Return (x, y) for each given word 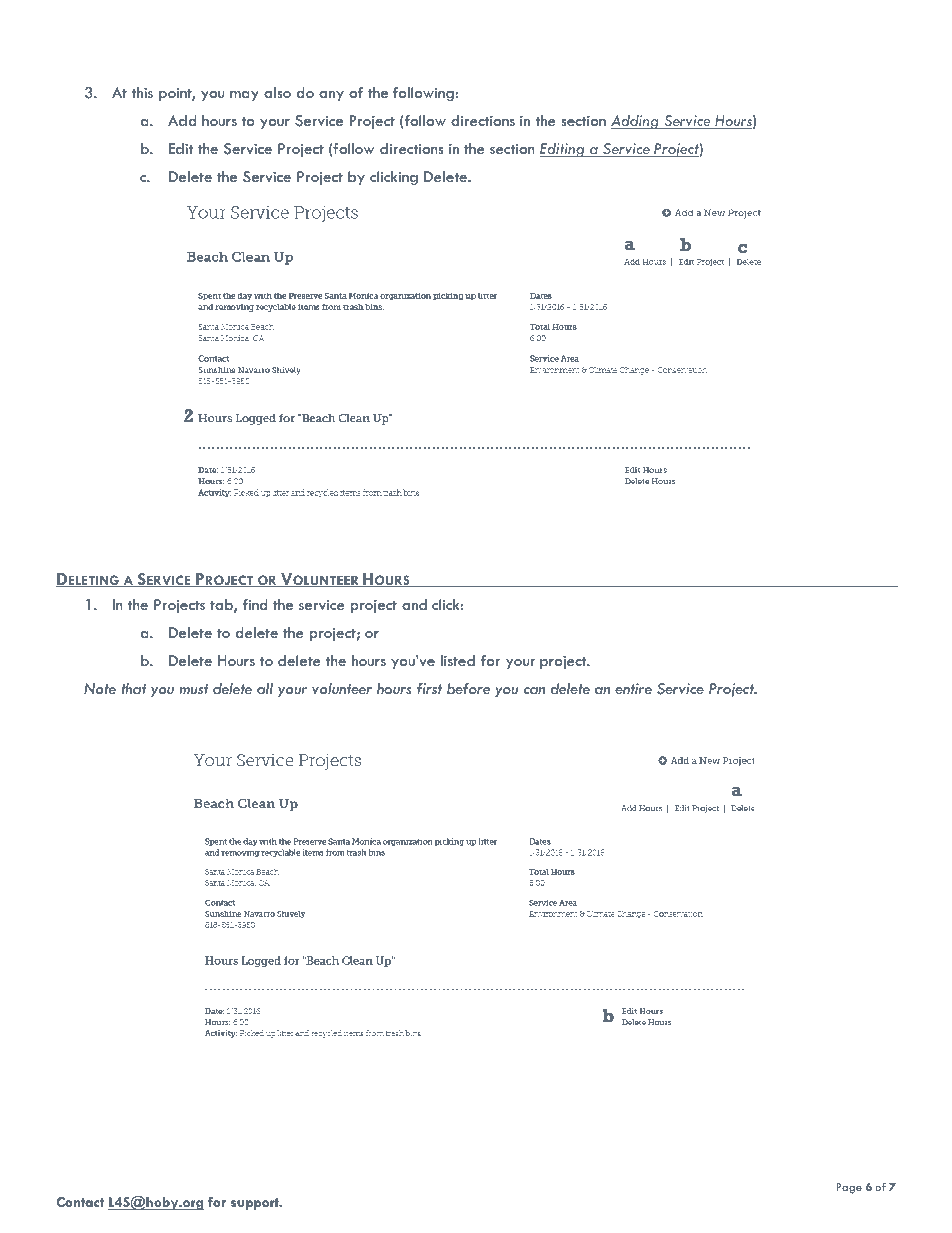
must (193, 689)
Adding (636, 122)
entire (633, 688)
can (534, 690)
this (142, 92)
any (331, 96)
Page (849, 1188)
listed (458, 660)
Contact (80, 1202)
